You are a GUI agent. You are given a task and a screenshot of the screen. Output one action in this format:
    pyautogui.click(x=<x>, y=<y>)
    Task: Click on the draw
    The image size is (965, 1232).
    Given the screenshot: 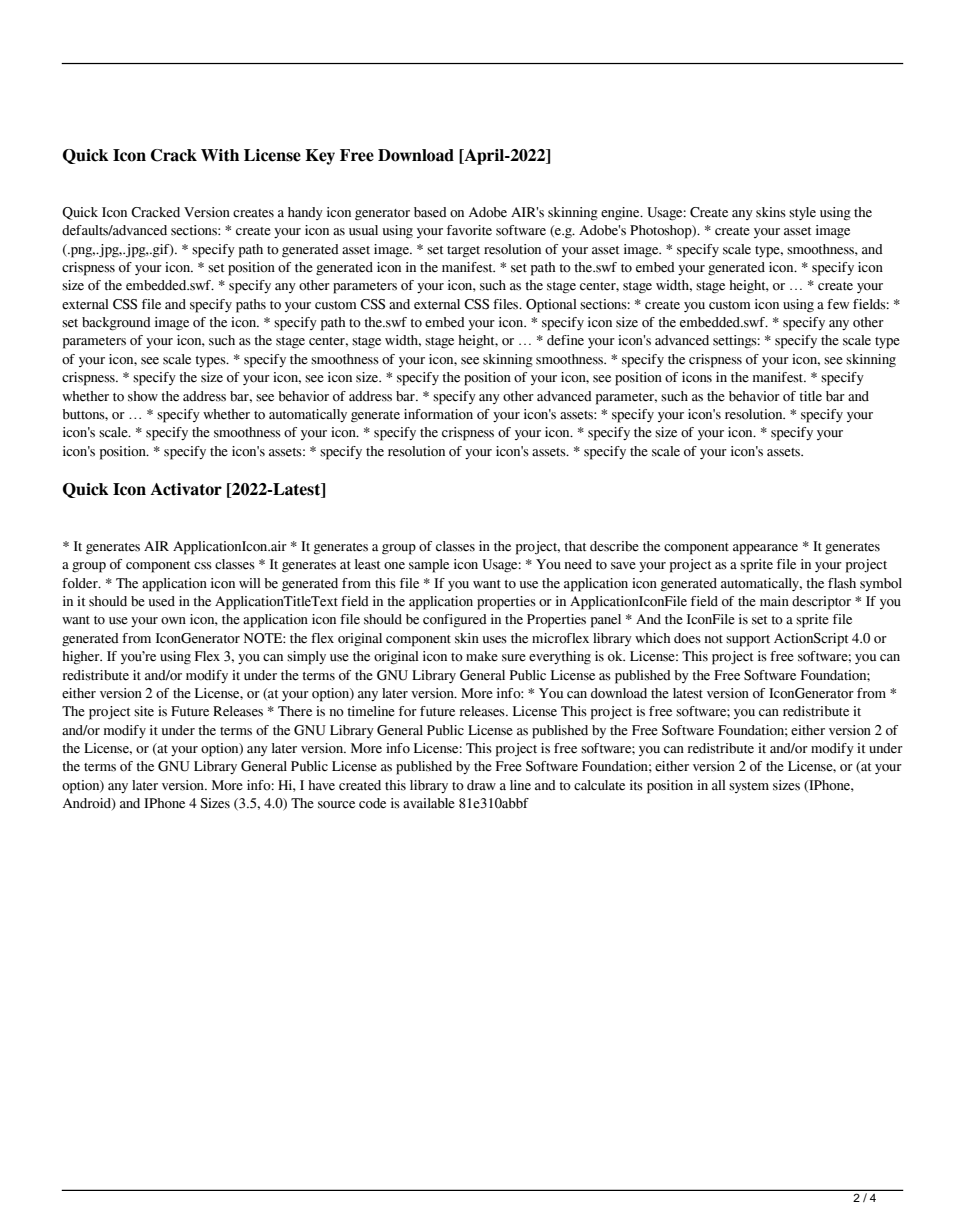 What is the action you would take?
    pyautogui.click(x=481, y=785)
